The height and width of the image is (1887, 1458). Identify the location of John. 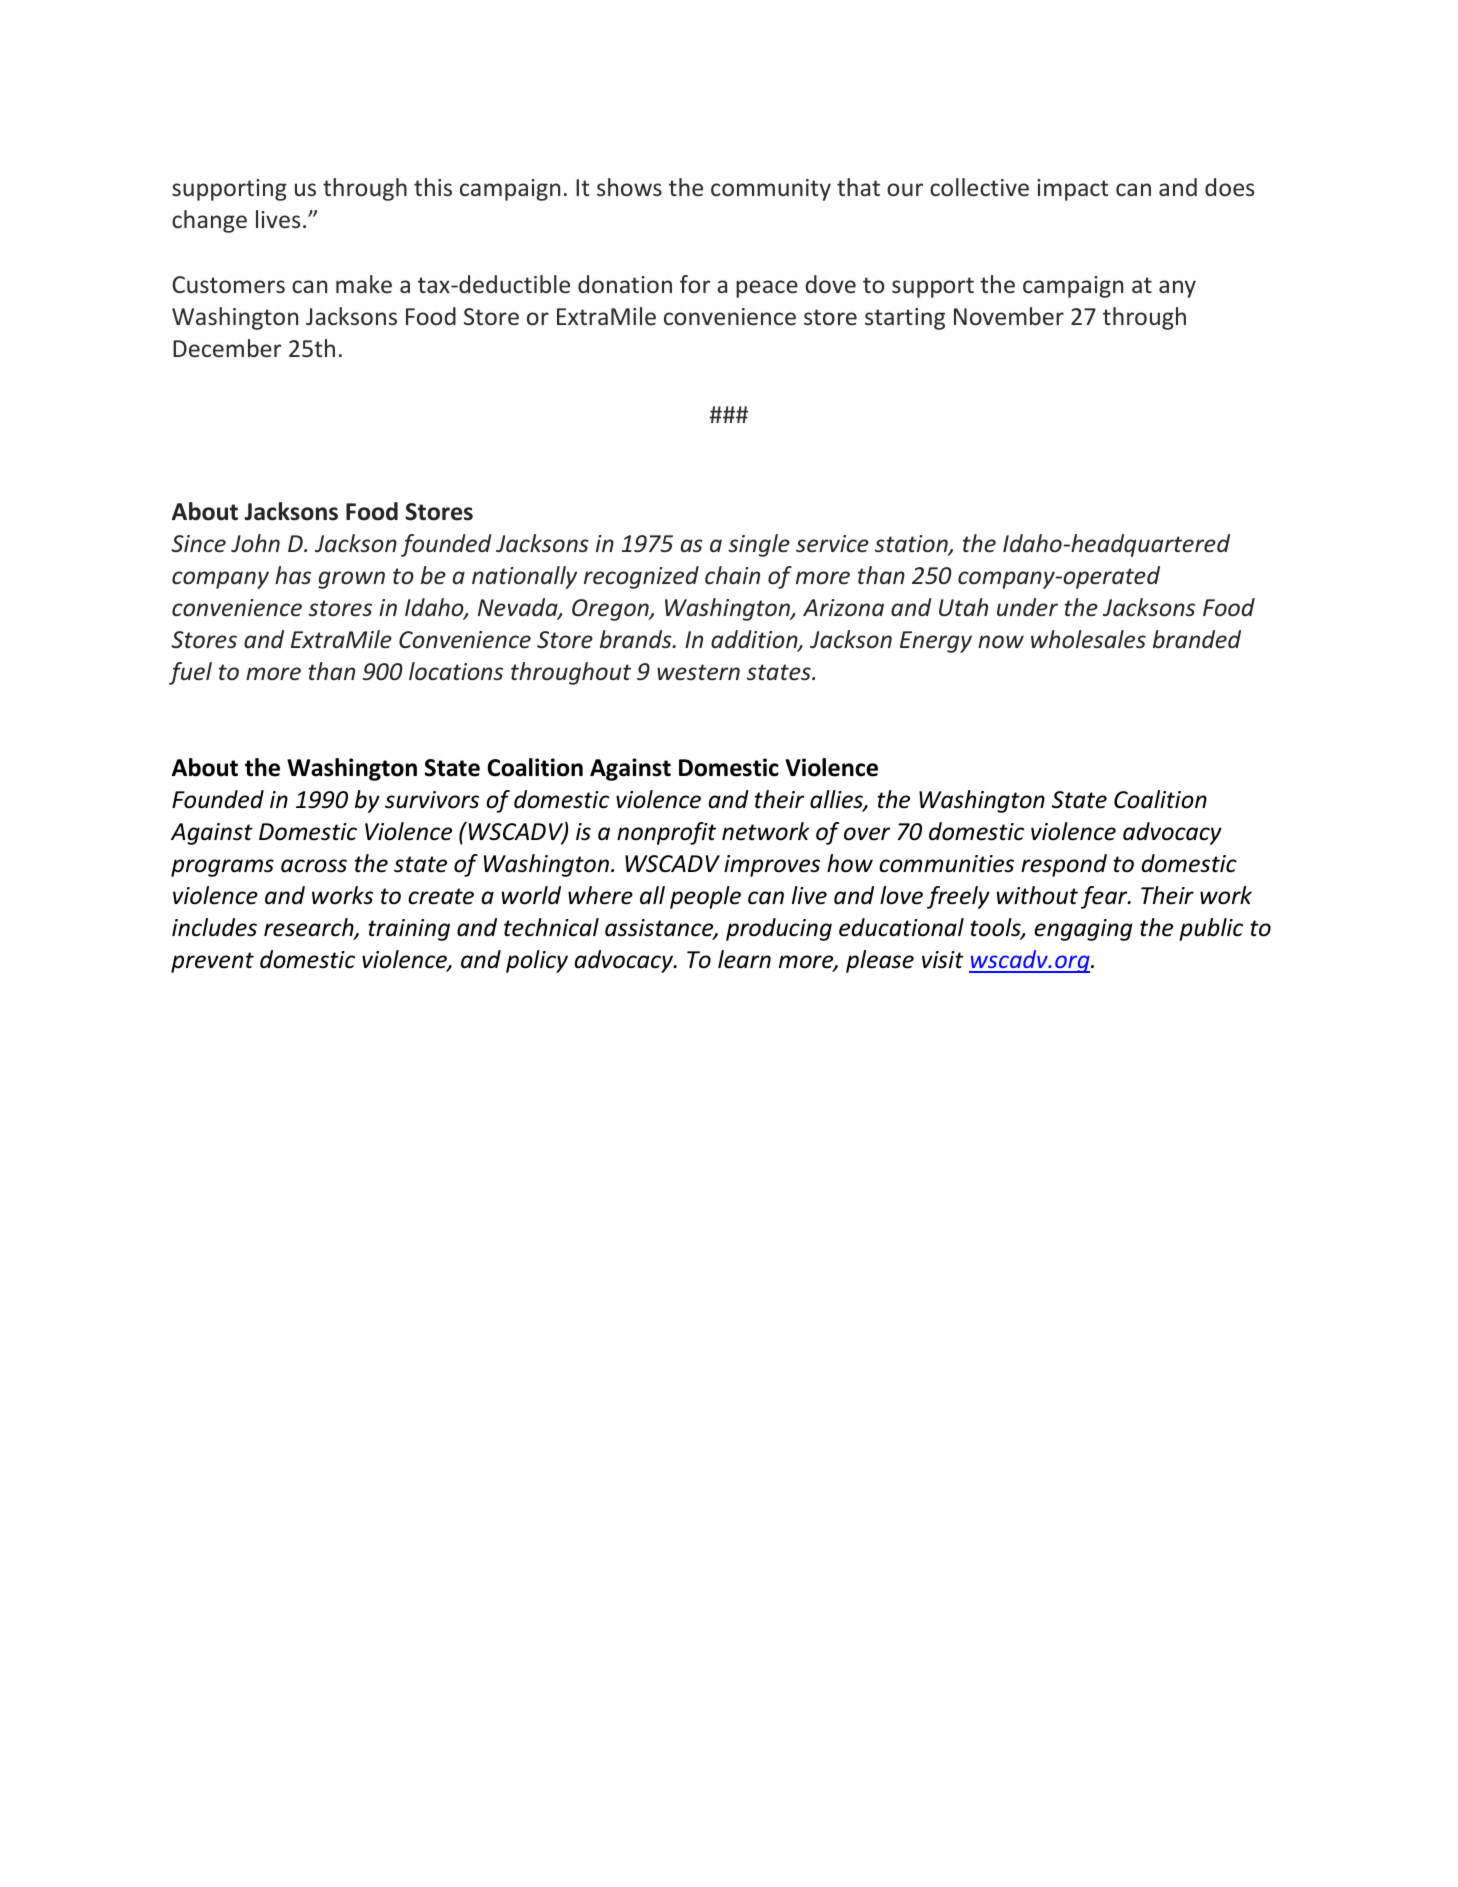
(255, 543).
